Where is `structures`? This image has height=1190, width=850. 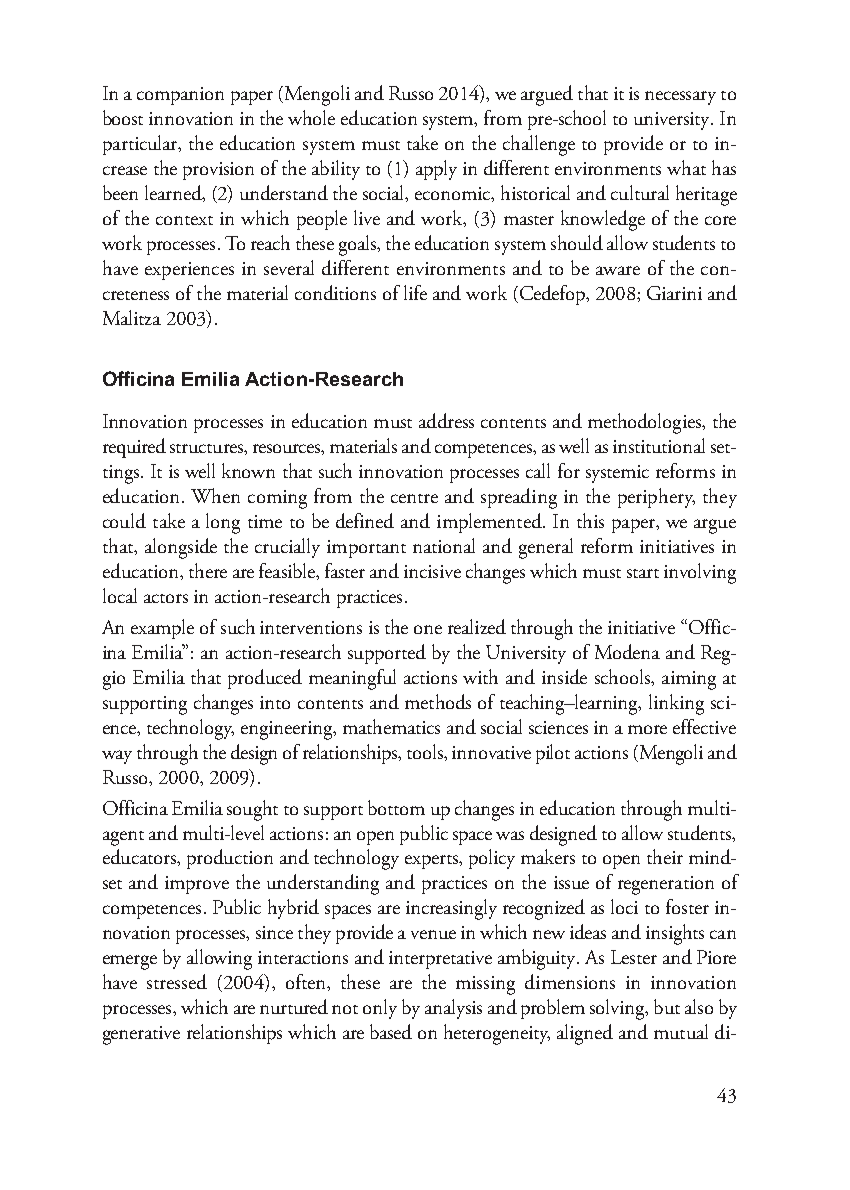 structures is located at coordinates (207, 448).
